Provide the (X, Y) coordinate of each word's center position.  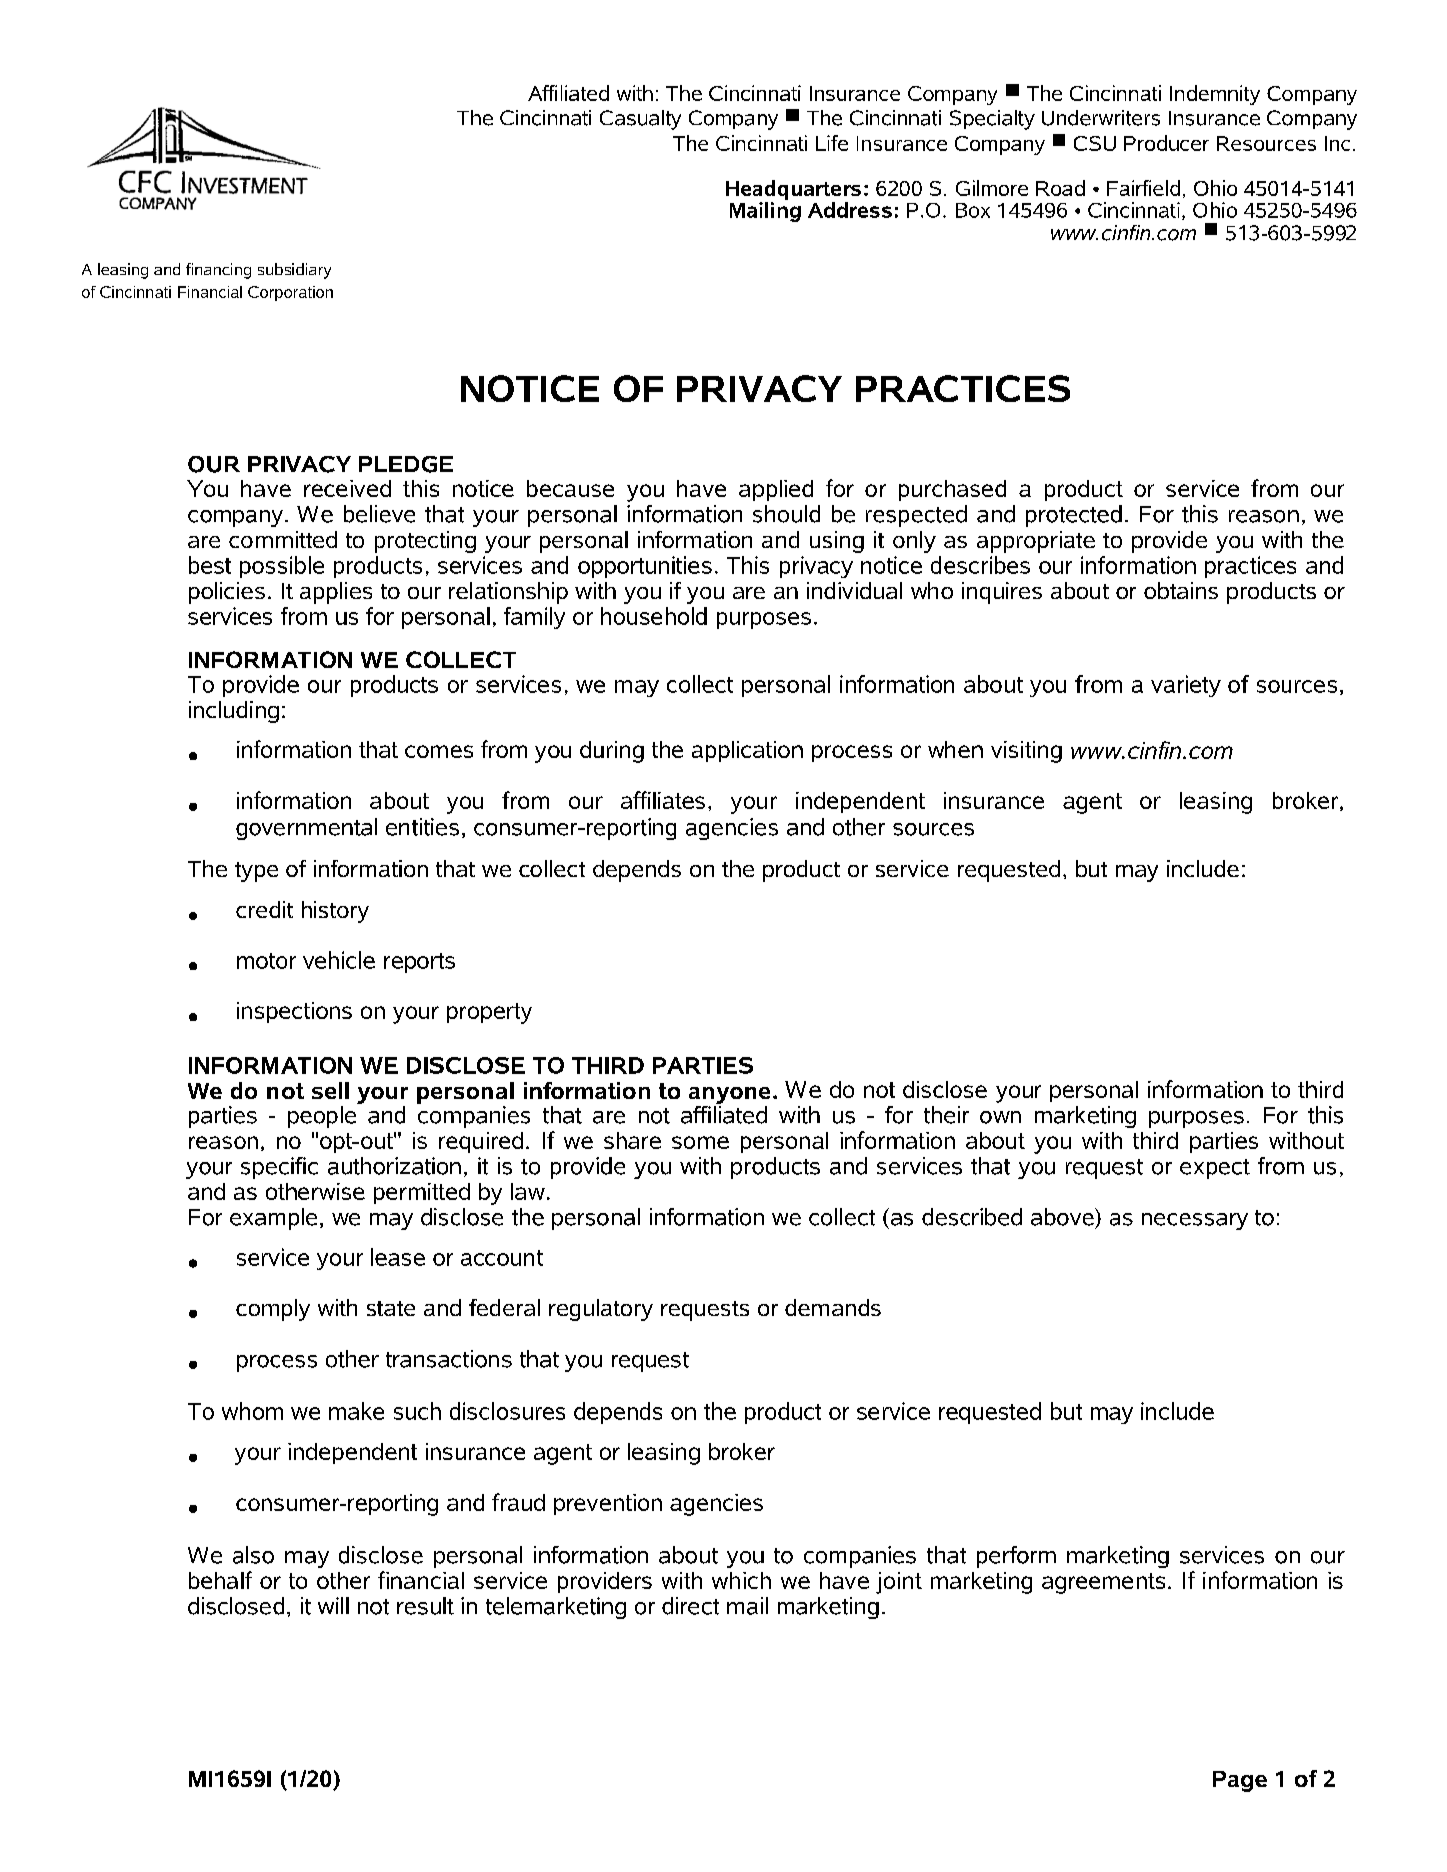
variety (1186, 686)
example (273, 1219)
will (333, 1605)
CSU (1095, 143)
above (1063, 1217)
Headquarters (793, 190)
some (700, 1142)
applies (336, 593)
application (747, 751)
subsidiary (294, 271)
